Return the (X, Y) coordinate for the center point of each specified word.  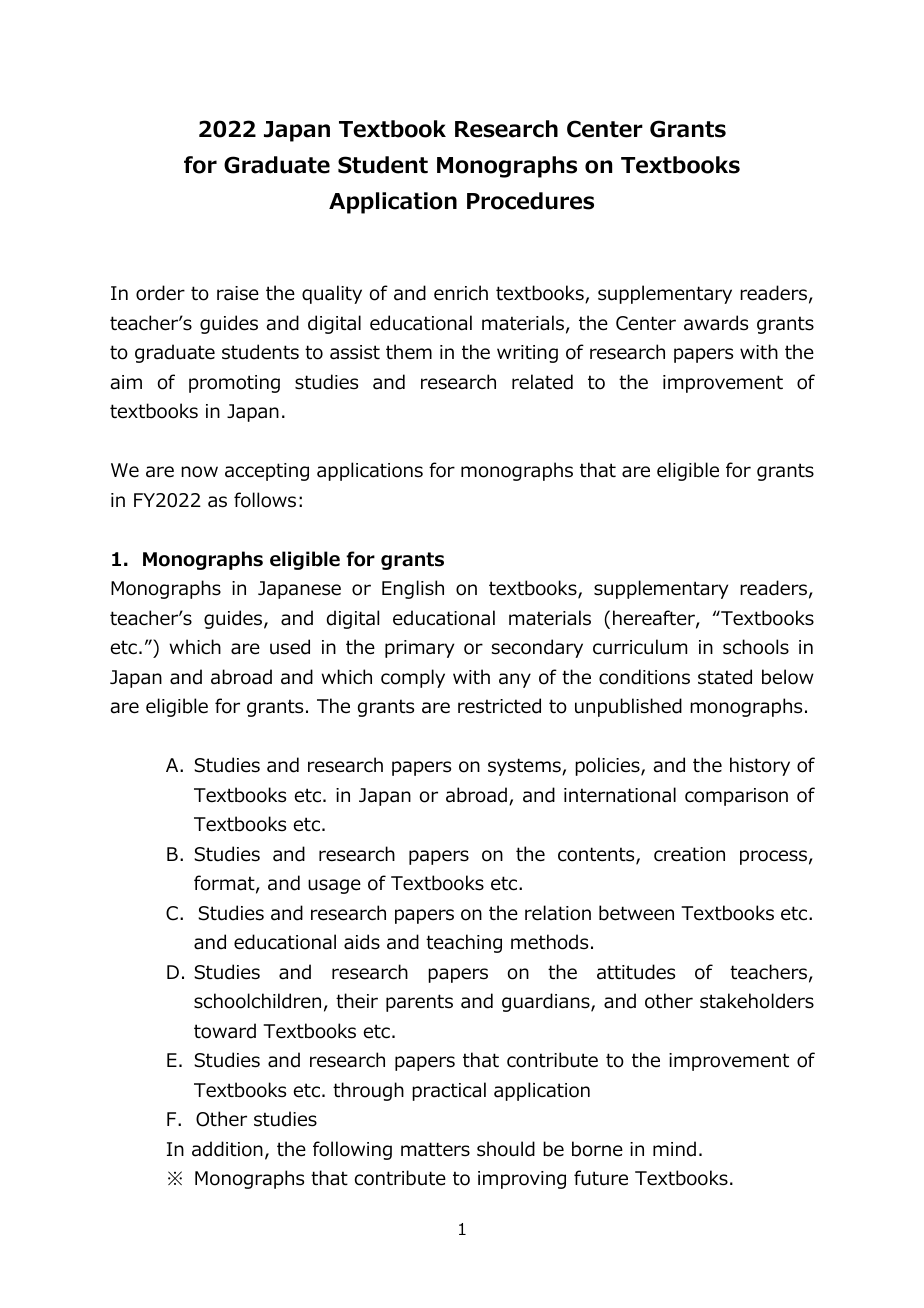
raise (238, 293)
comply (413, 678)
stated (725, 677)
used (290, 647)
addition (227, 1149)
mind (674, 1149)
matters (435, 1149)
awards (716, 323)
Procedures (530, 201)
